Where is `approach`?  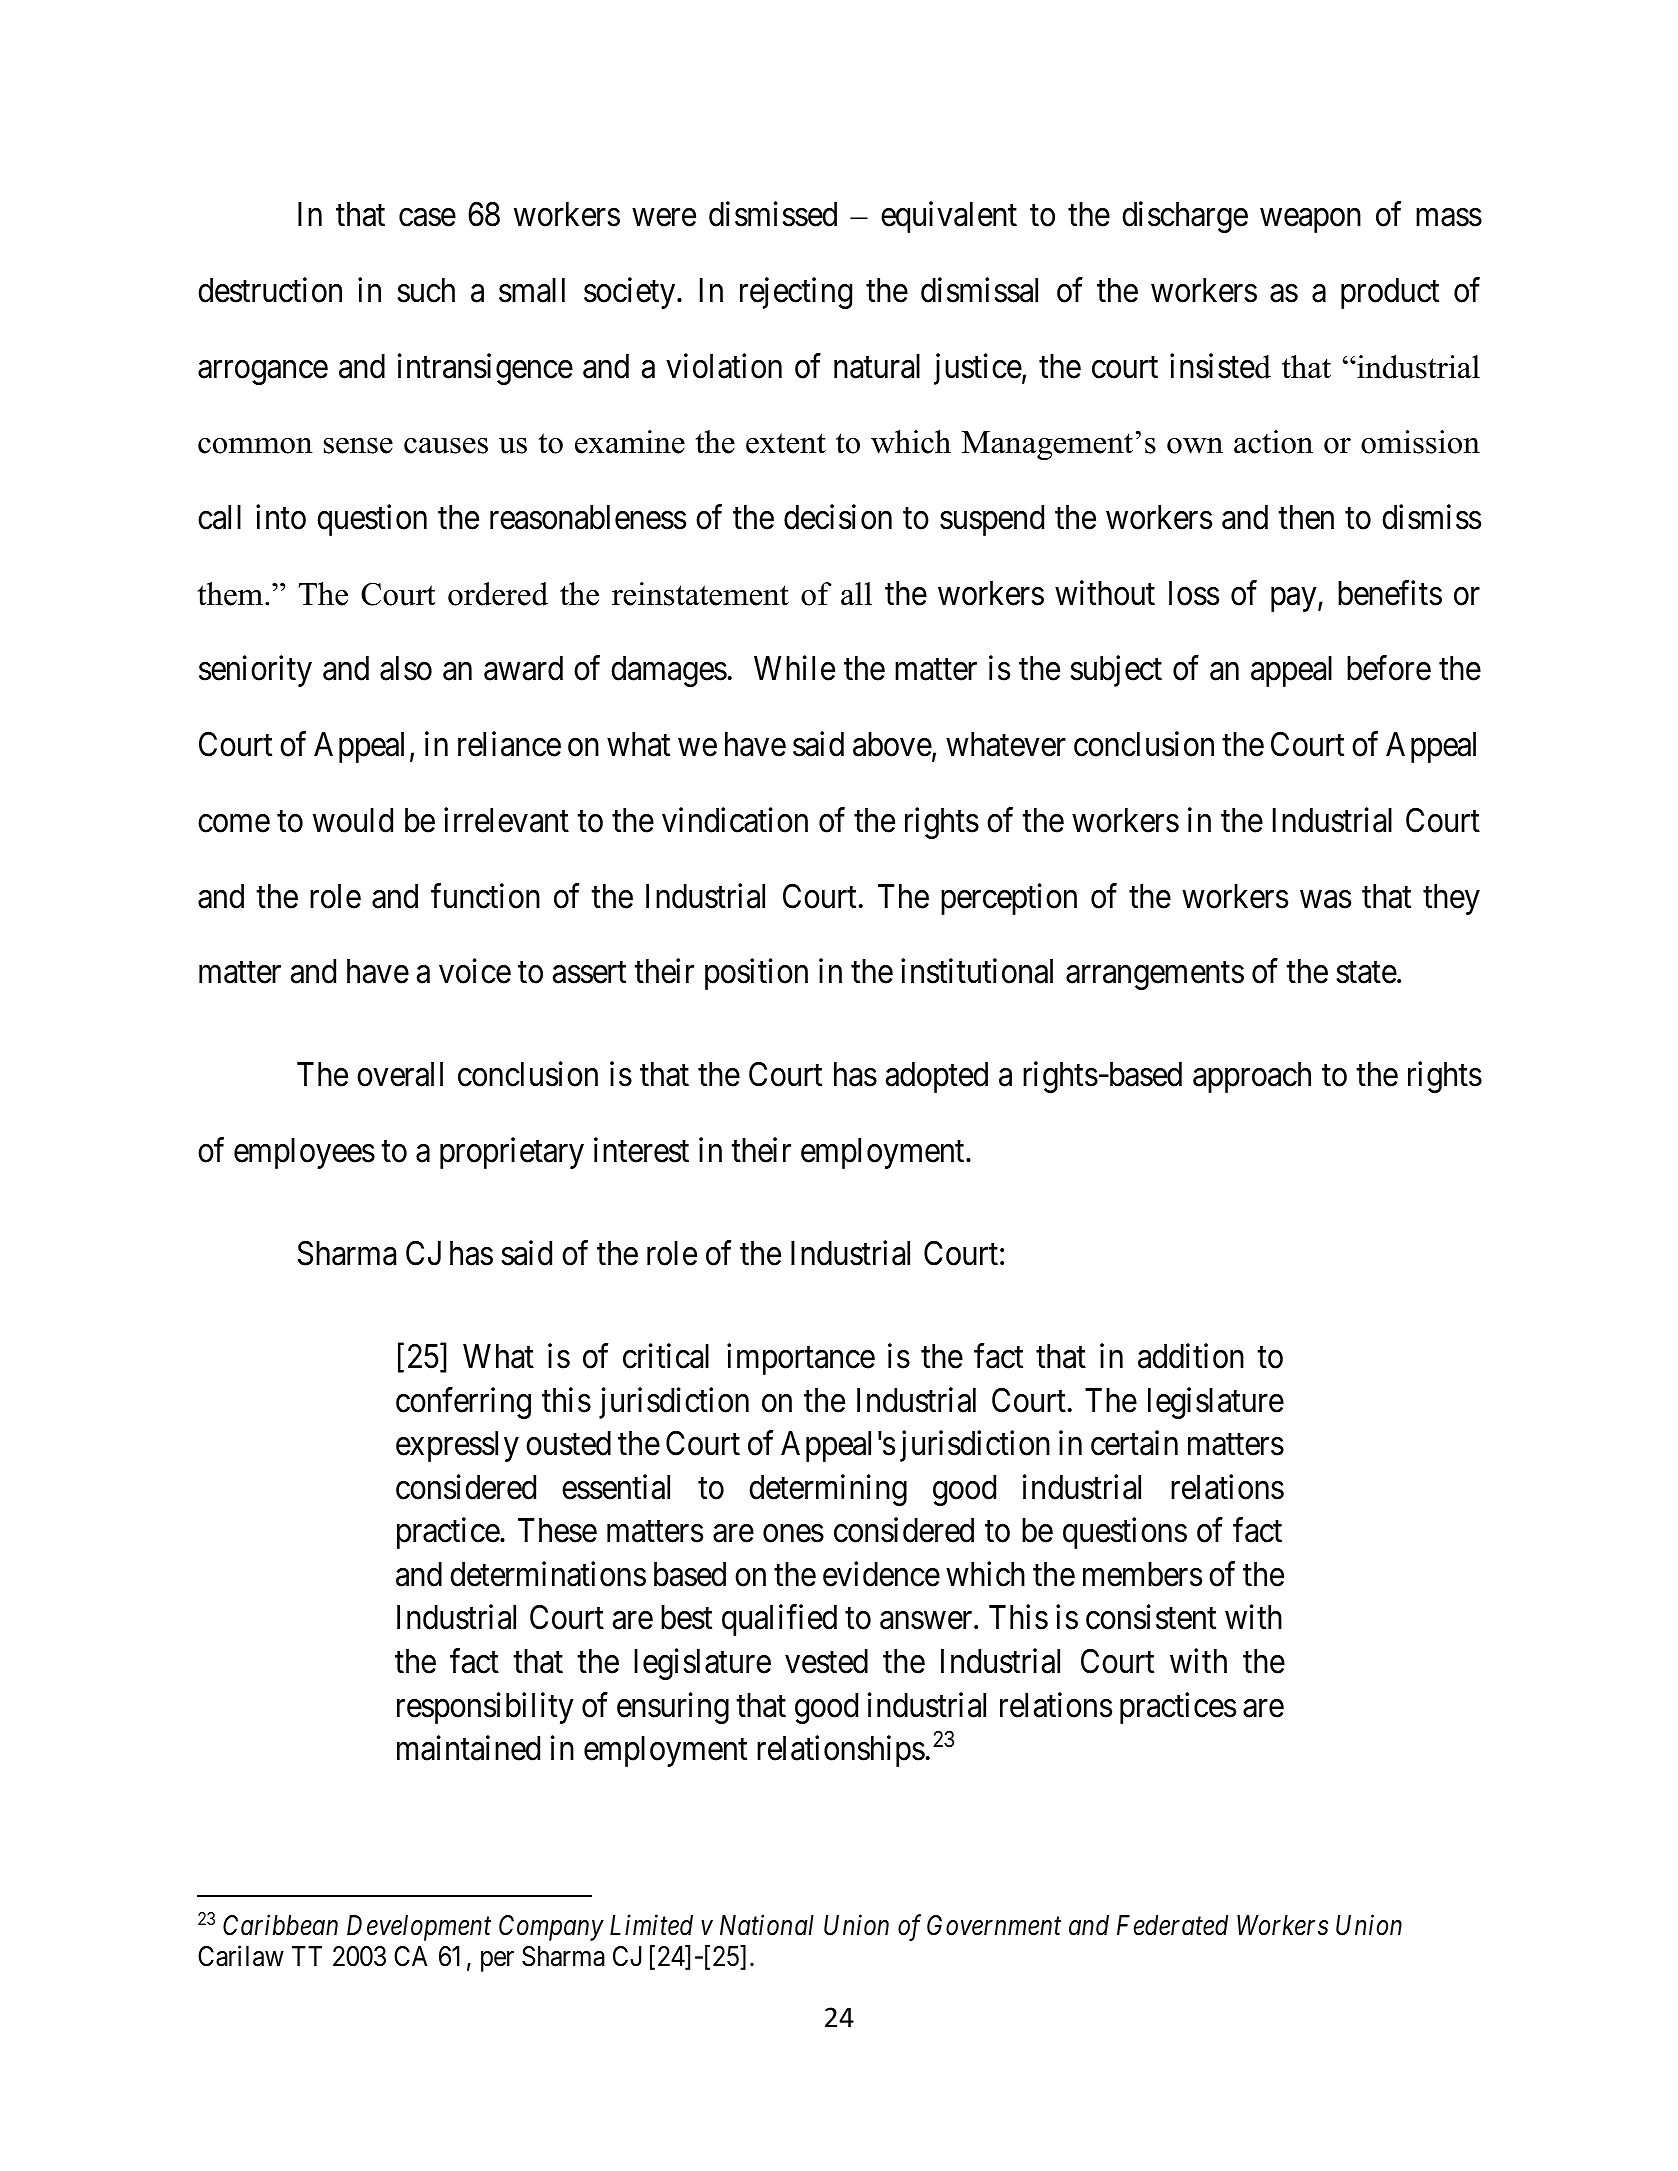
approach is located at coordinates (1252, 1077).
